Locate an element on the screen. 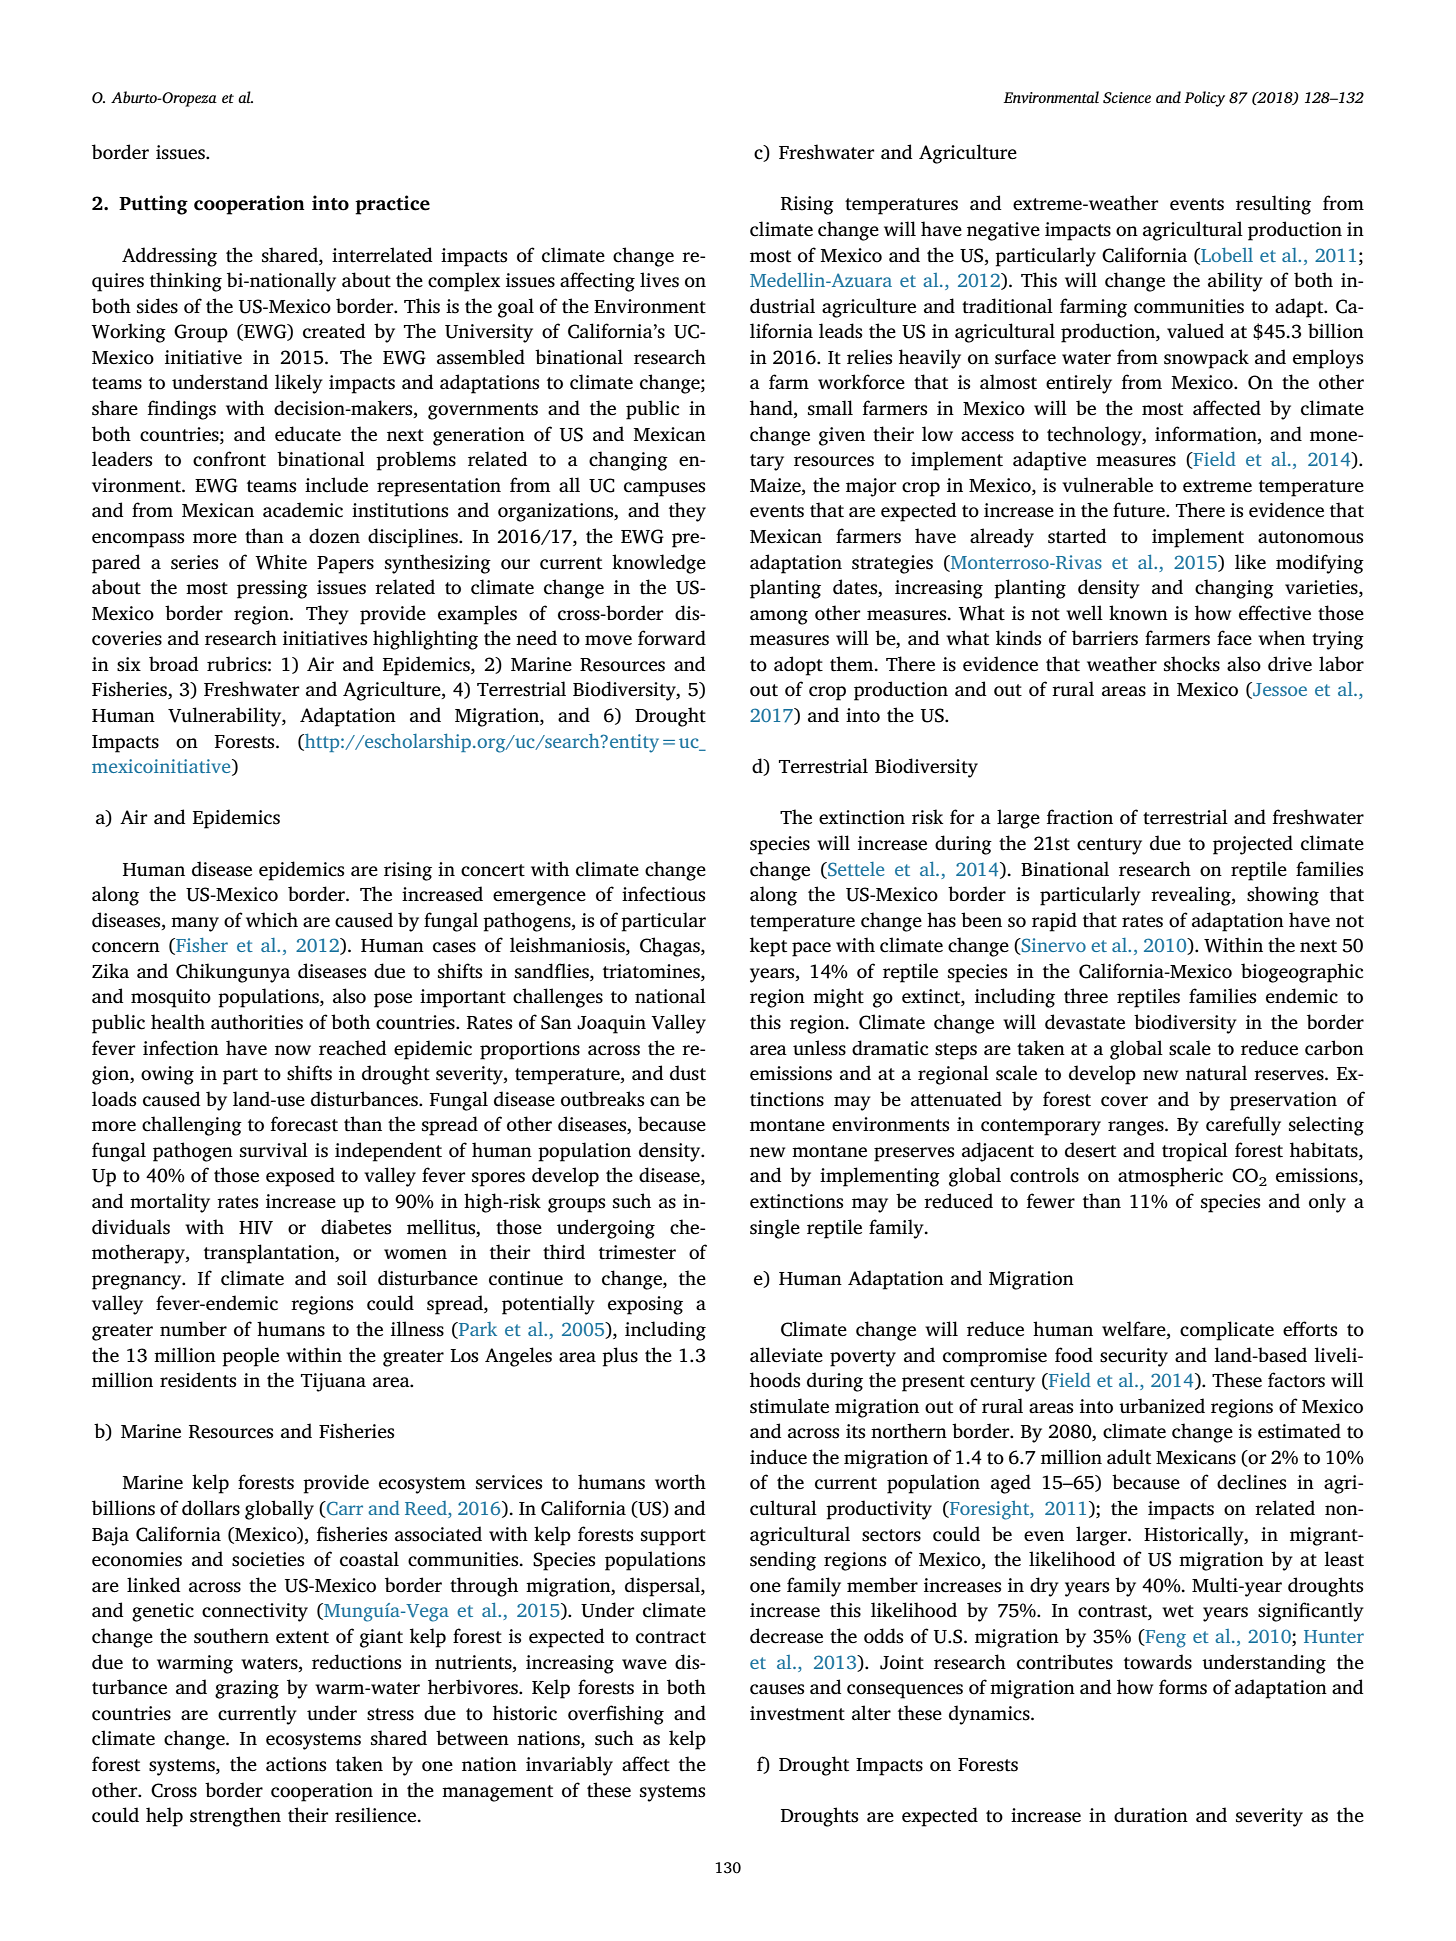 The height and width of the screenshot is (1941, 1456). Addressing is located at coordinates (169, 257).
